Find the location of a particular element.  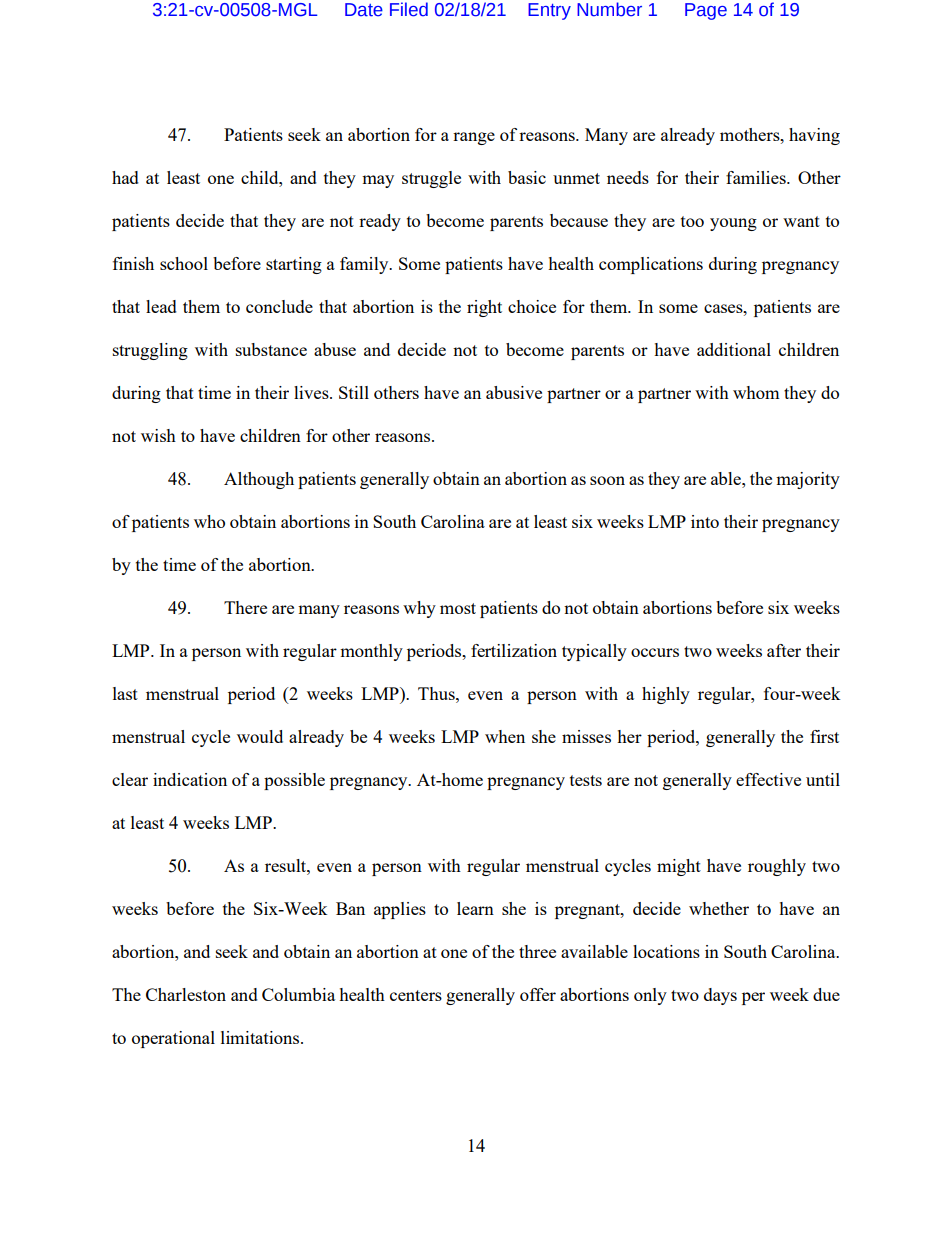

days is located at coordinates (720, 996).
